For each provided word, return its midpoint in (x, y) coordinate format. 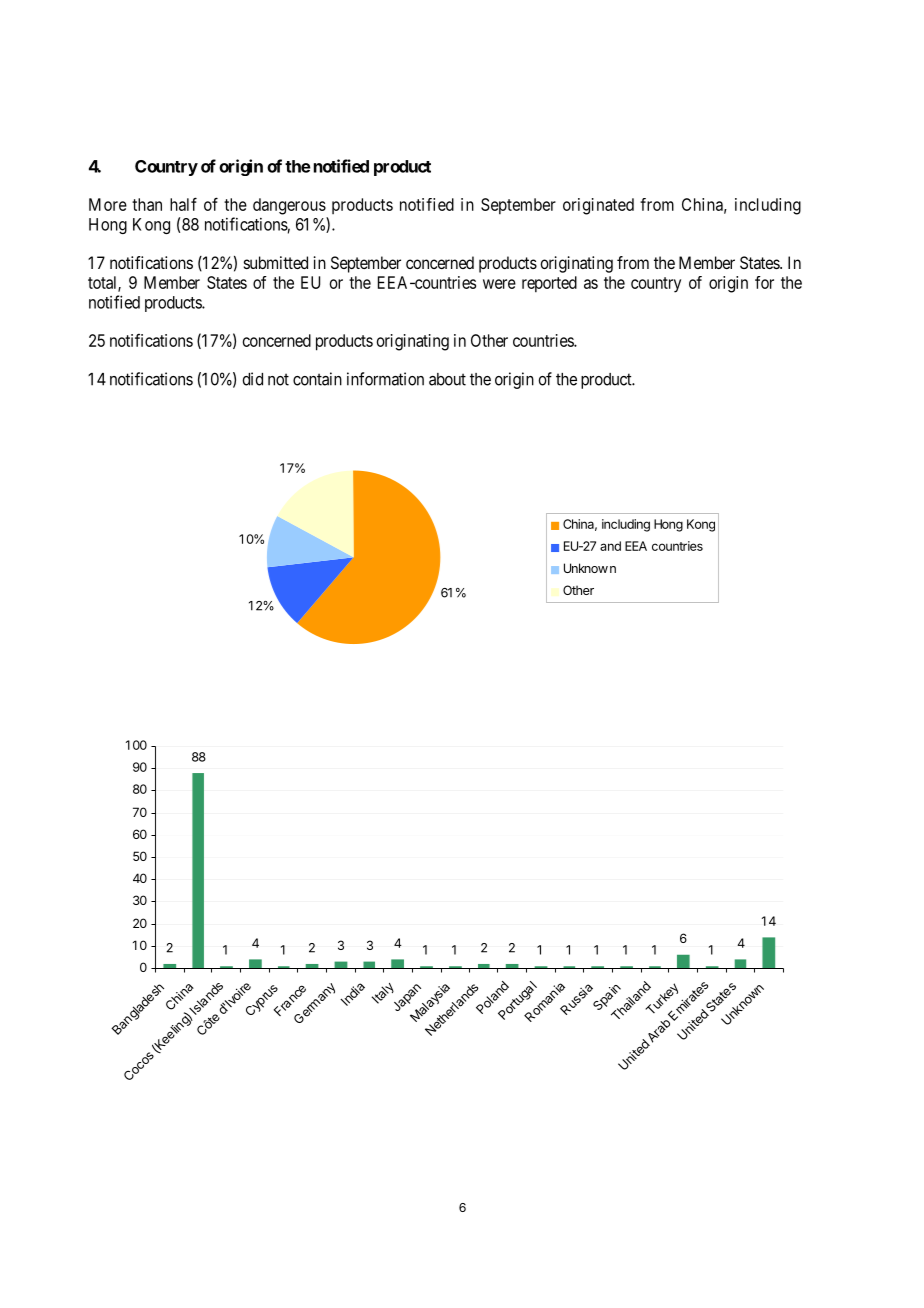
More (108, 204)
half (183, 204)
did (252, 379)
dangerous (289, 206)
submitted (276, 262)
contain (317, 379)
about (447, 379)
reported (549, 284)
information (385, 379)
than (147, 204)
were (499, 284)
